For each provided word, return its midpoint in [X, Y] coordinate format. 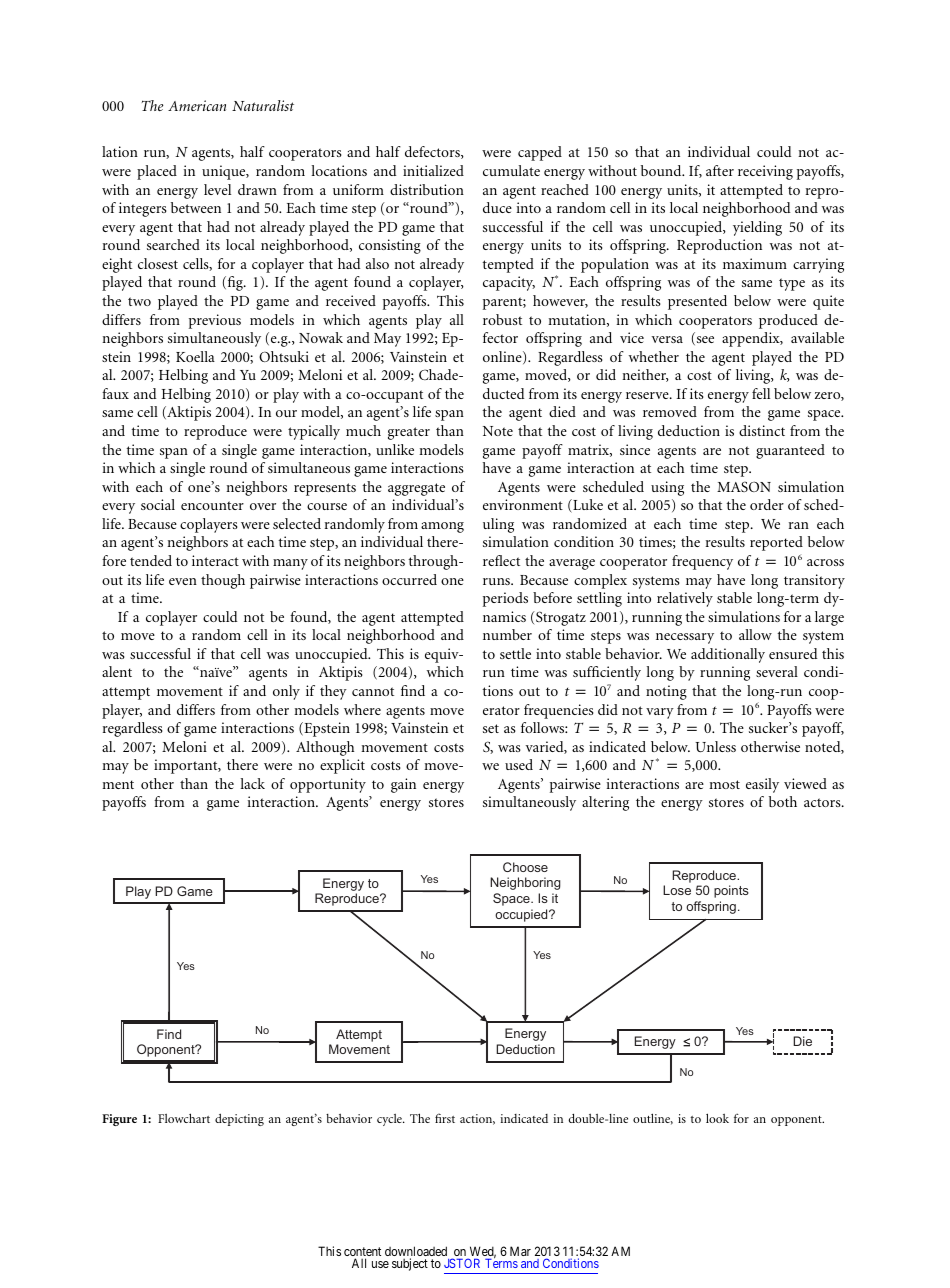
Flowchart [184, 1118]
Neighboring [525, 883]
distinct [762, 430]
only [286, 692]
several [777, 671]
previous [215, 321]
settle [515, 653]
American [197, 105]
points [731, 891]
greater [409, 433]
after [720, 170]
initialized [433, 170]
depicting [239, 1119]
